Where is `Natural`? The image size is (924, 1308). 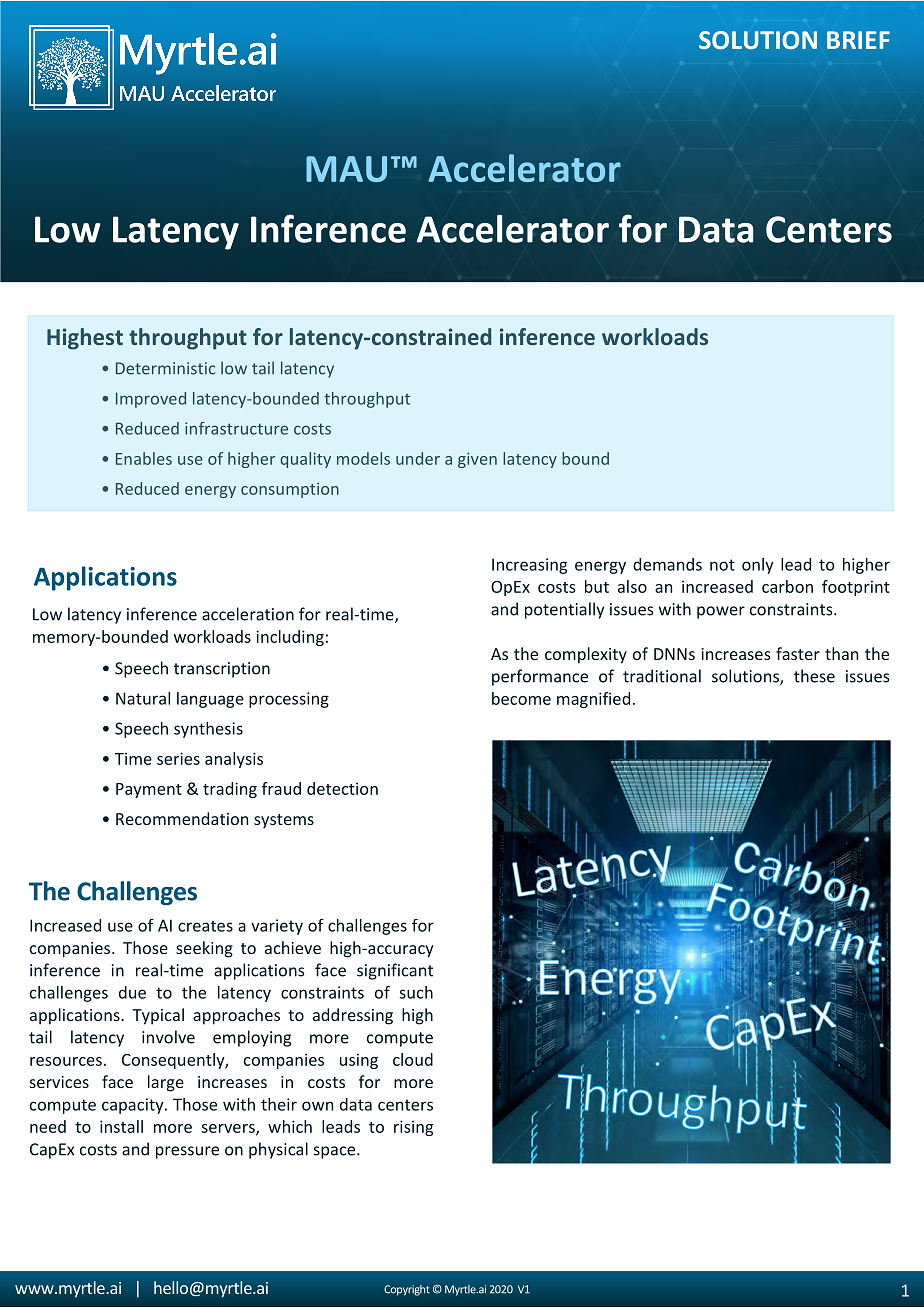 Natural is located at coordinates (143, 698).
